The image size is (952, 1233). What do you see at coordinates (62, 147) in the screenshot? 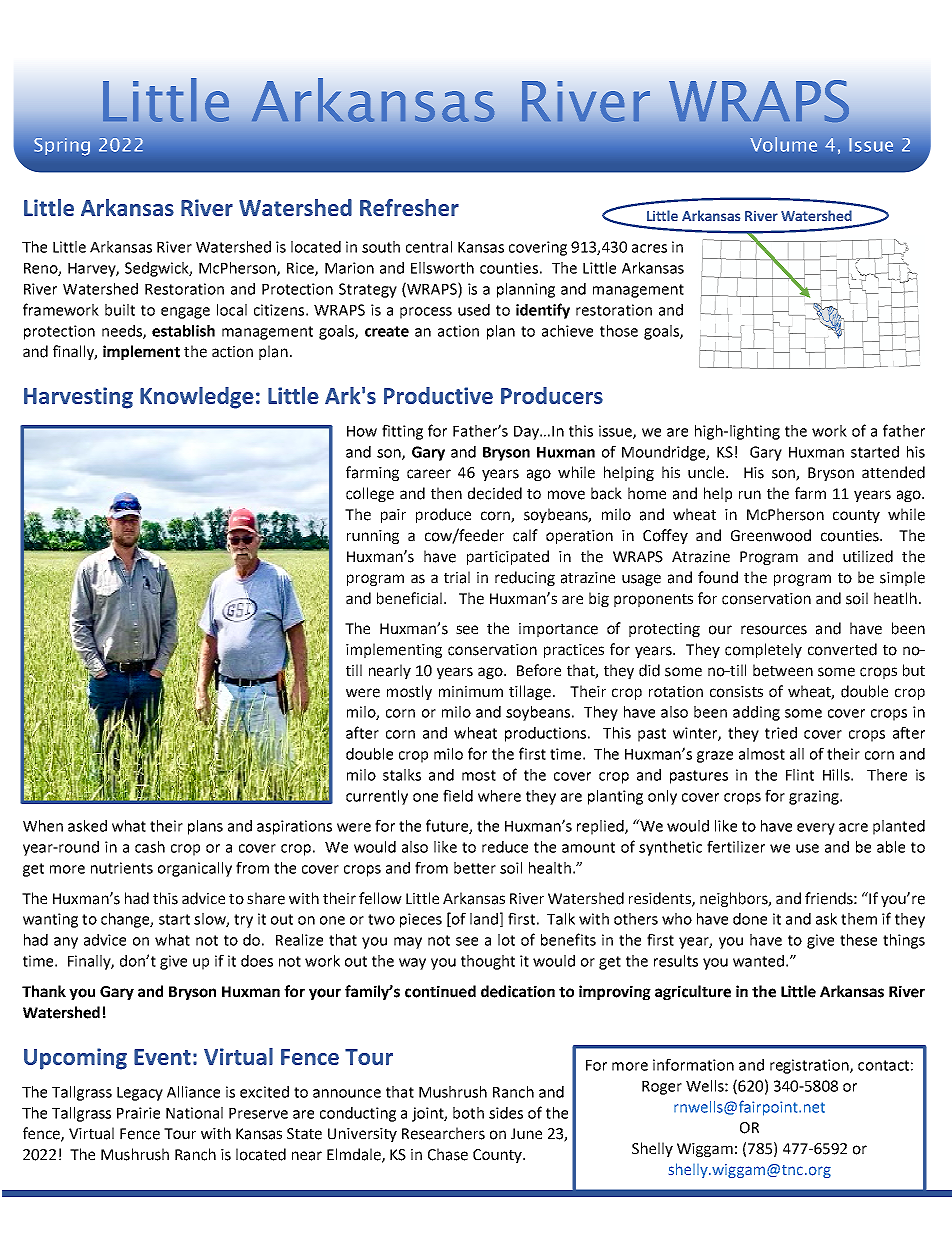
I see `Spring` at bounding box center [62, 147].
